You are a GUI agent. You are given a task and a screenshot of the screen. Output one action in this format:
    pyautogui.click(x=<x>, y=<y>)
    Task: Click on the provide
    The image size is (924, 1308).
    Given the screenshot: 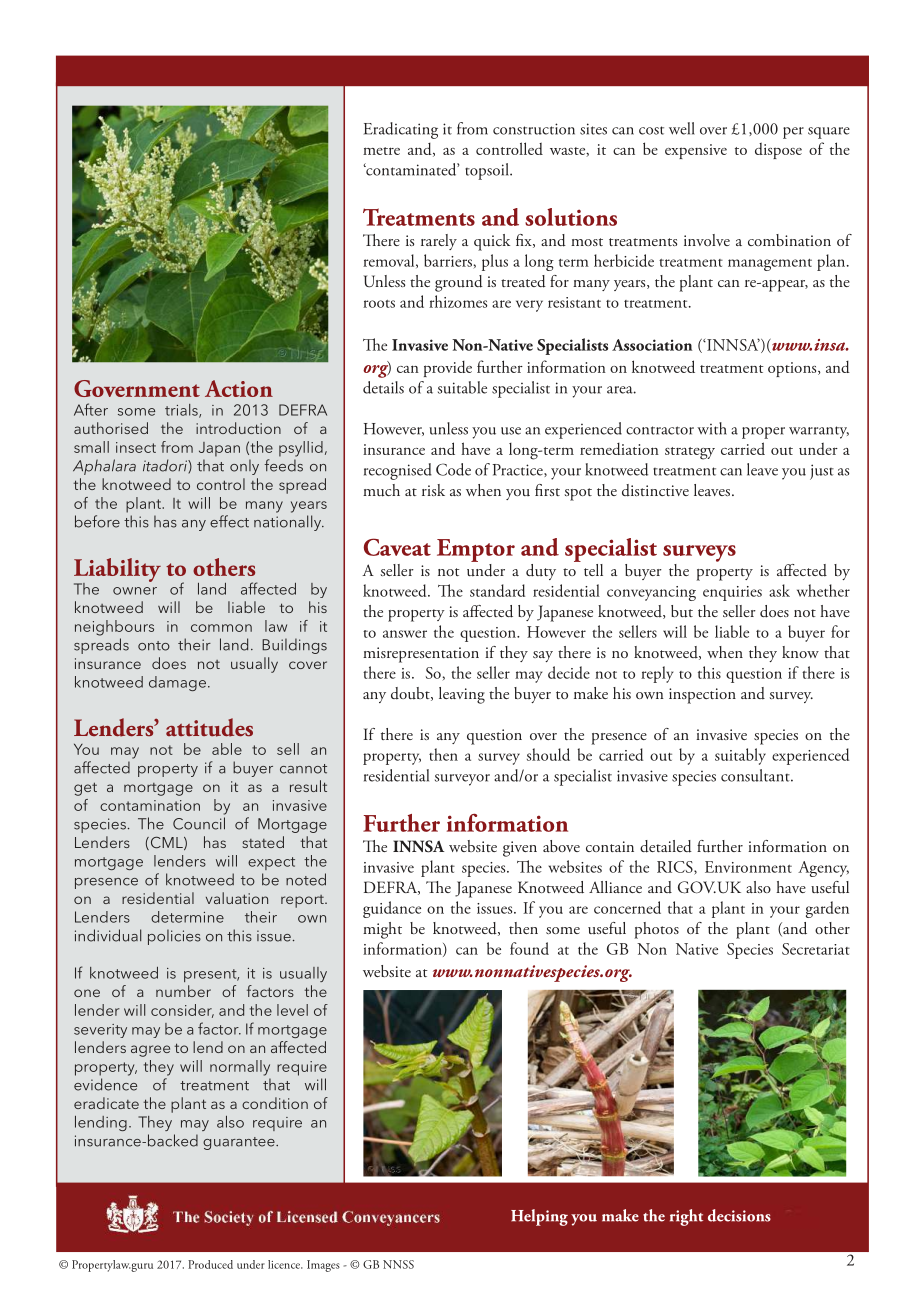 What is the action you would take?
    pyautogui.click(x=448, y=369)
